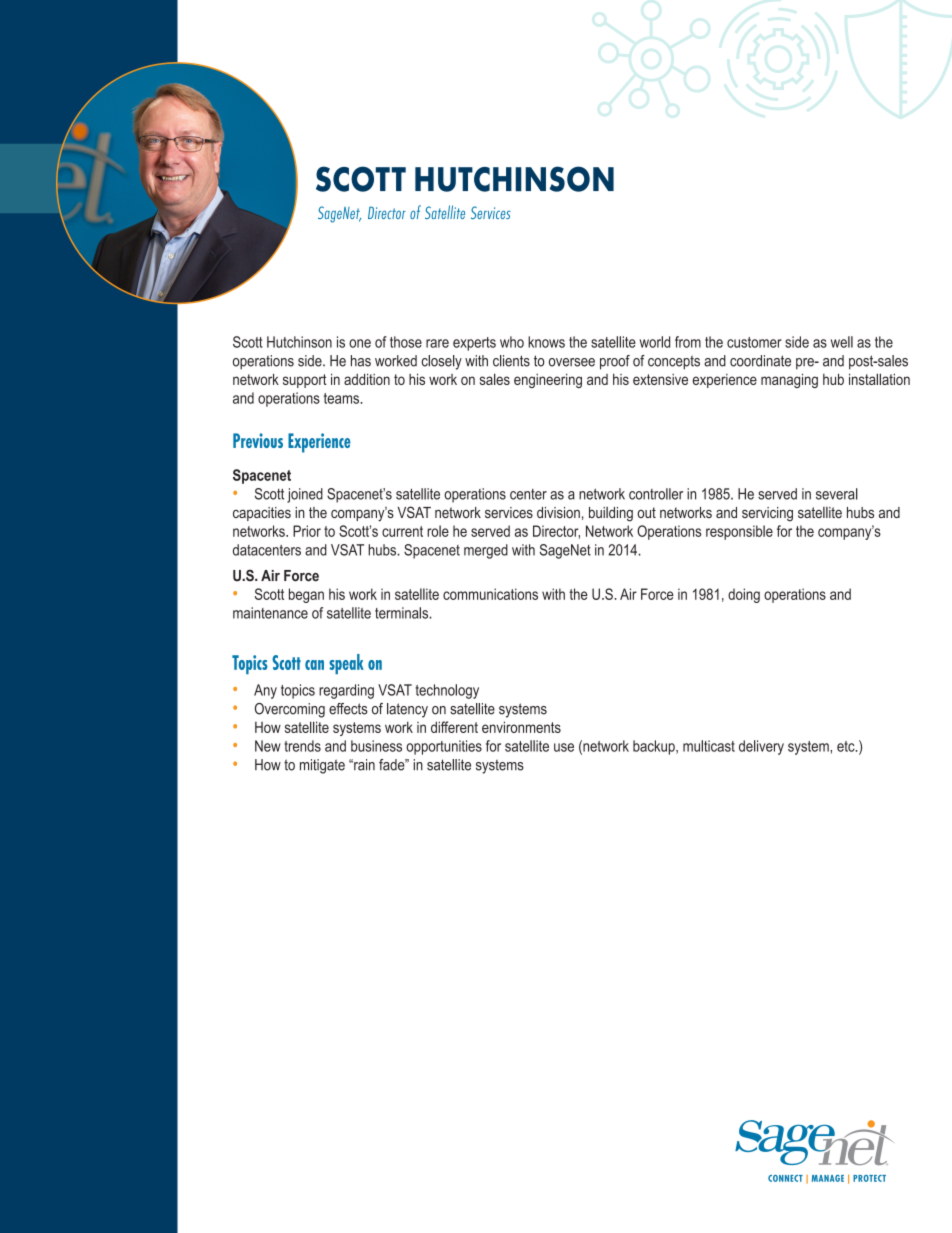 The height and width of the page is (1233, 952). Describe the element at coordinates (361, 361) in the page. I see `has` at that location.
